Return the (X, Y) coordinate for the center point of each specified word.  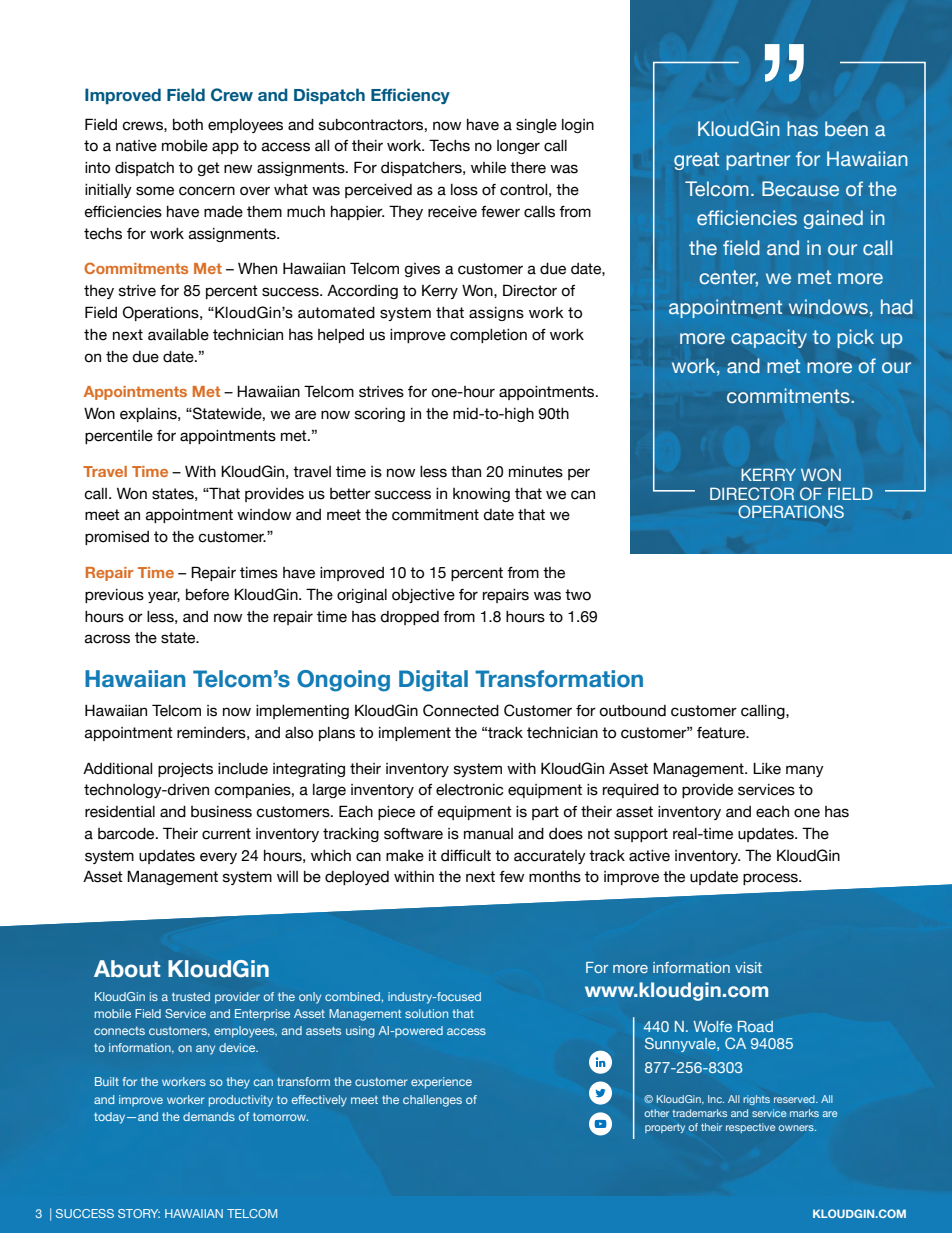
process (771, 879)
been (846, 128)
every (218, 858)
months (555, 877)
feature (722, 733)
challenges (432, 1101)
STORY (139, 1213)
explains (149, 415)
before (207, 595)
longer (518, 147)
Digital (433, 681)
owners (797, 1128)
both (188, 125)
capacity (769, 338)
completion (488, 336)
